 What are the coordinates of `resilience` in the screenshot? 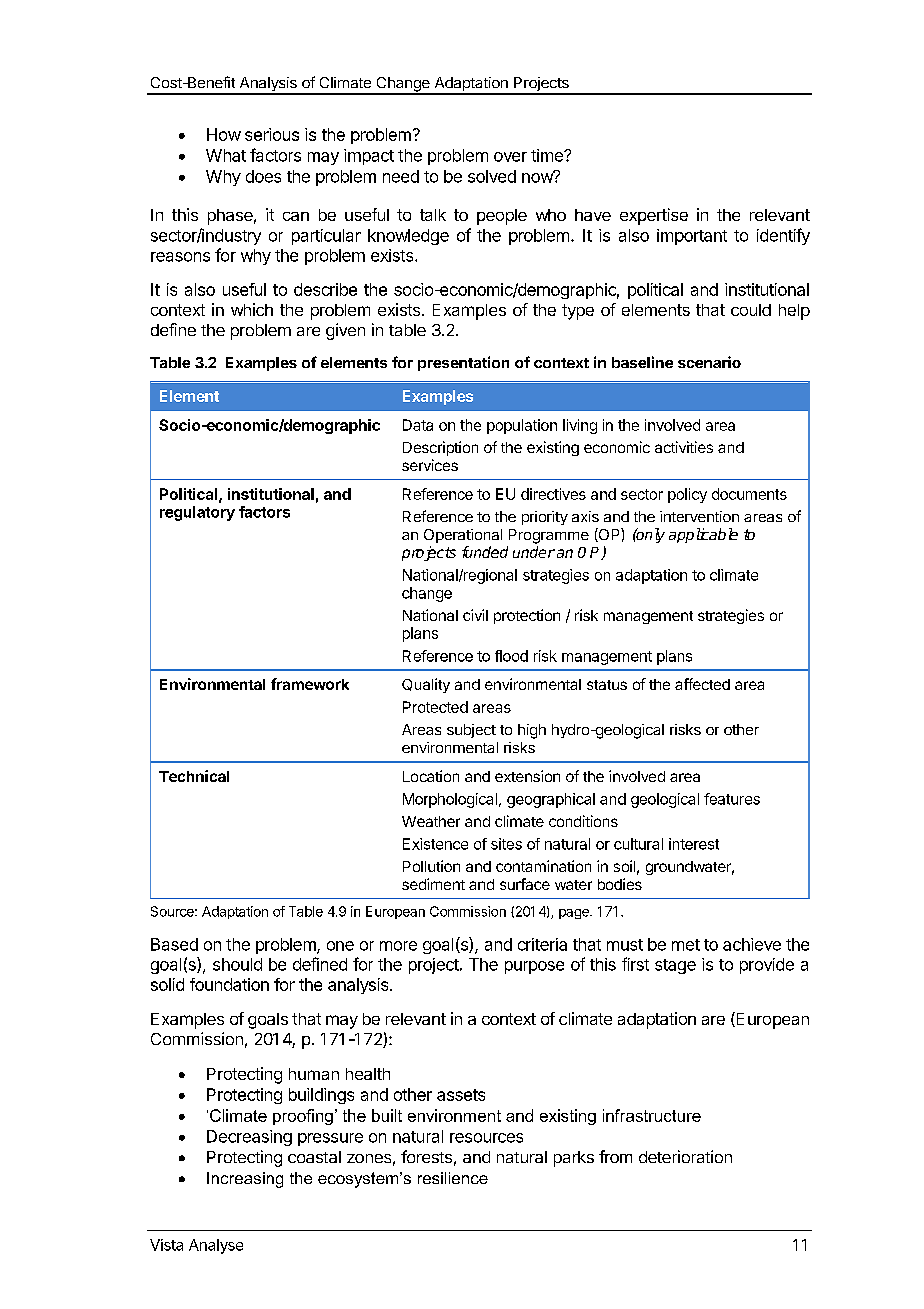 It's located at (453, 1178).
